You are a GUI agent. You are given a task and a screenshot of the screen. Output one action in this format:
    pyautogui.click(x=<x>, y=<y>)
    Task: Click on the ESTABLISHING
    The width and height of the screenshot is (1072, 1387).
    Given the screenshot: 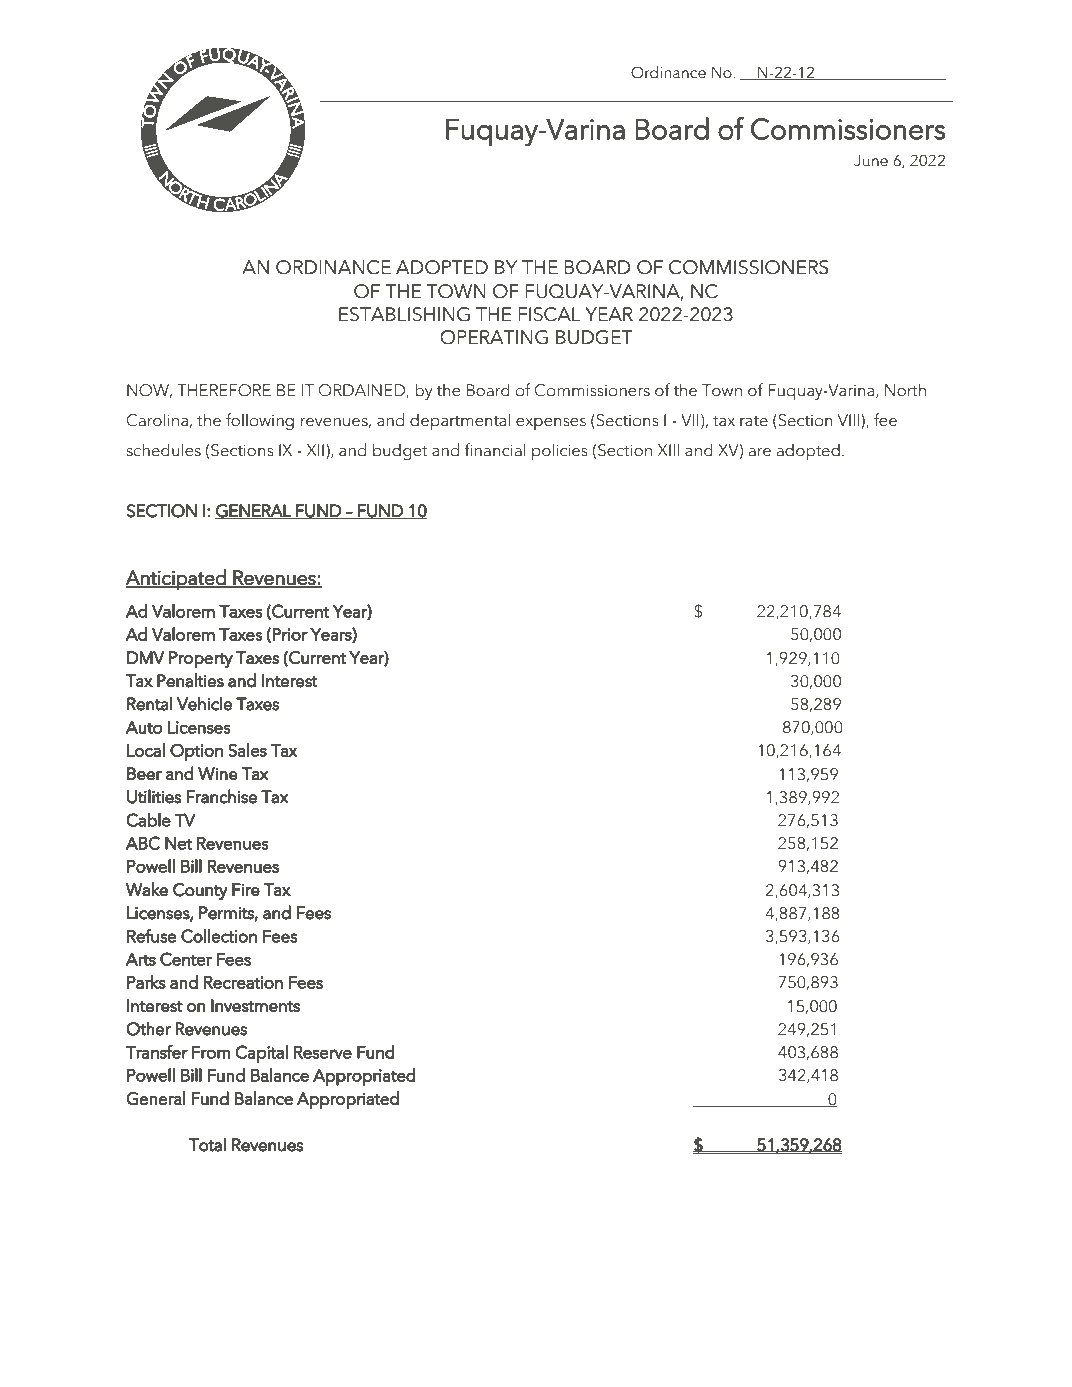 What is the action you would take?
    pyautogui.click(x=404, y=314)
